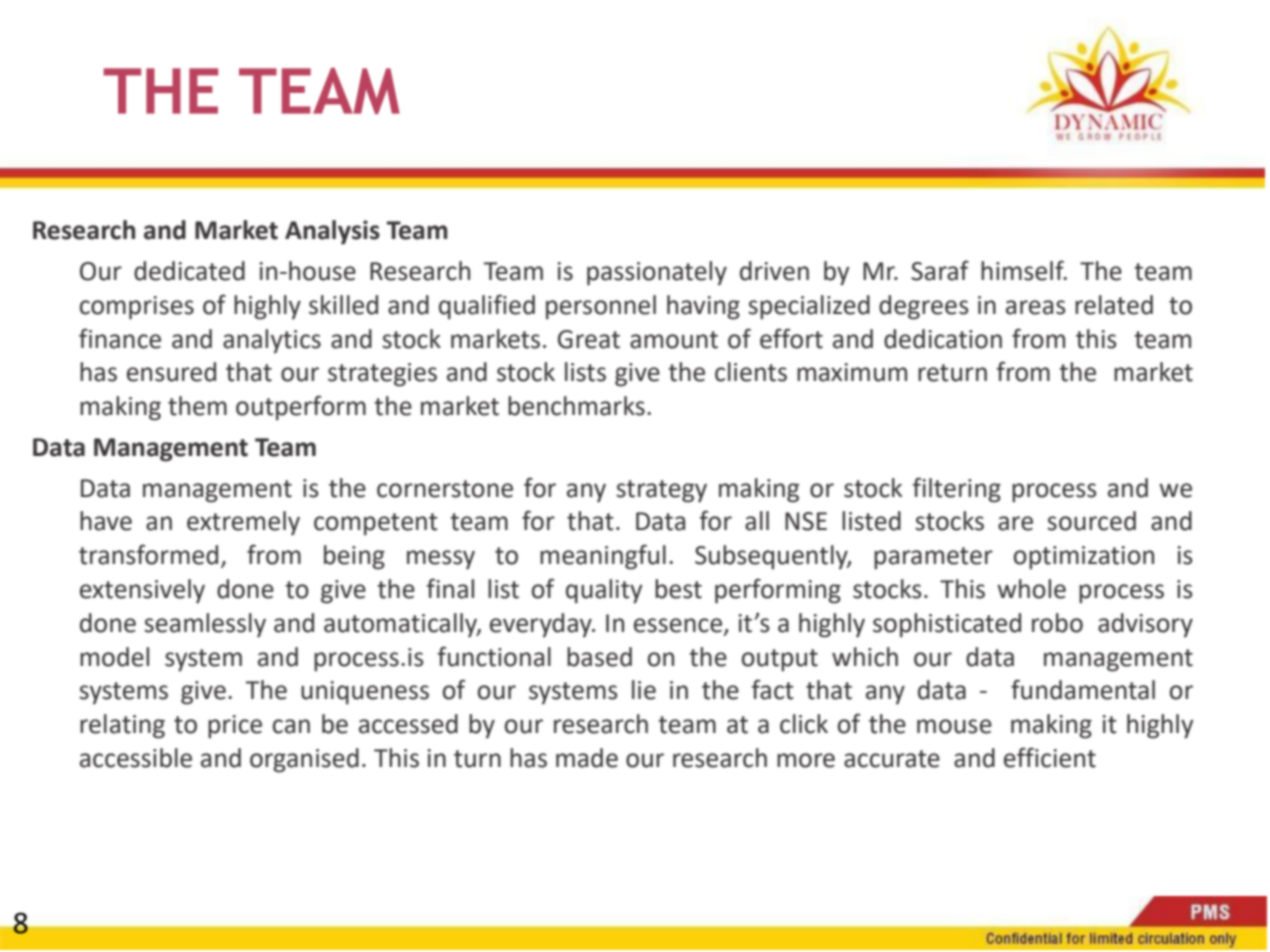 The height and width of the image is (952, 1270). Describe the element at coordinates (657, 273) in the image. I see `passionately` at that location.
